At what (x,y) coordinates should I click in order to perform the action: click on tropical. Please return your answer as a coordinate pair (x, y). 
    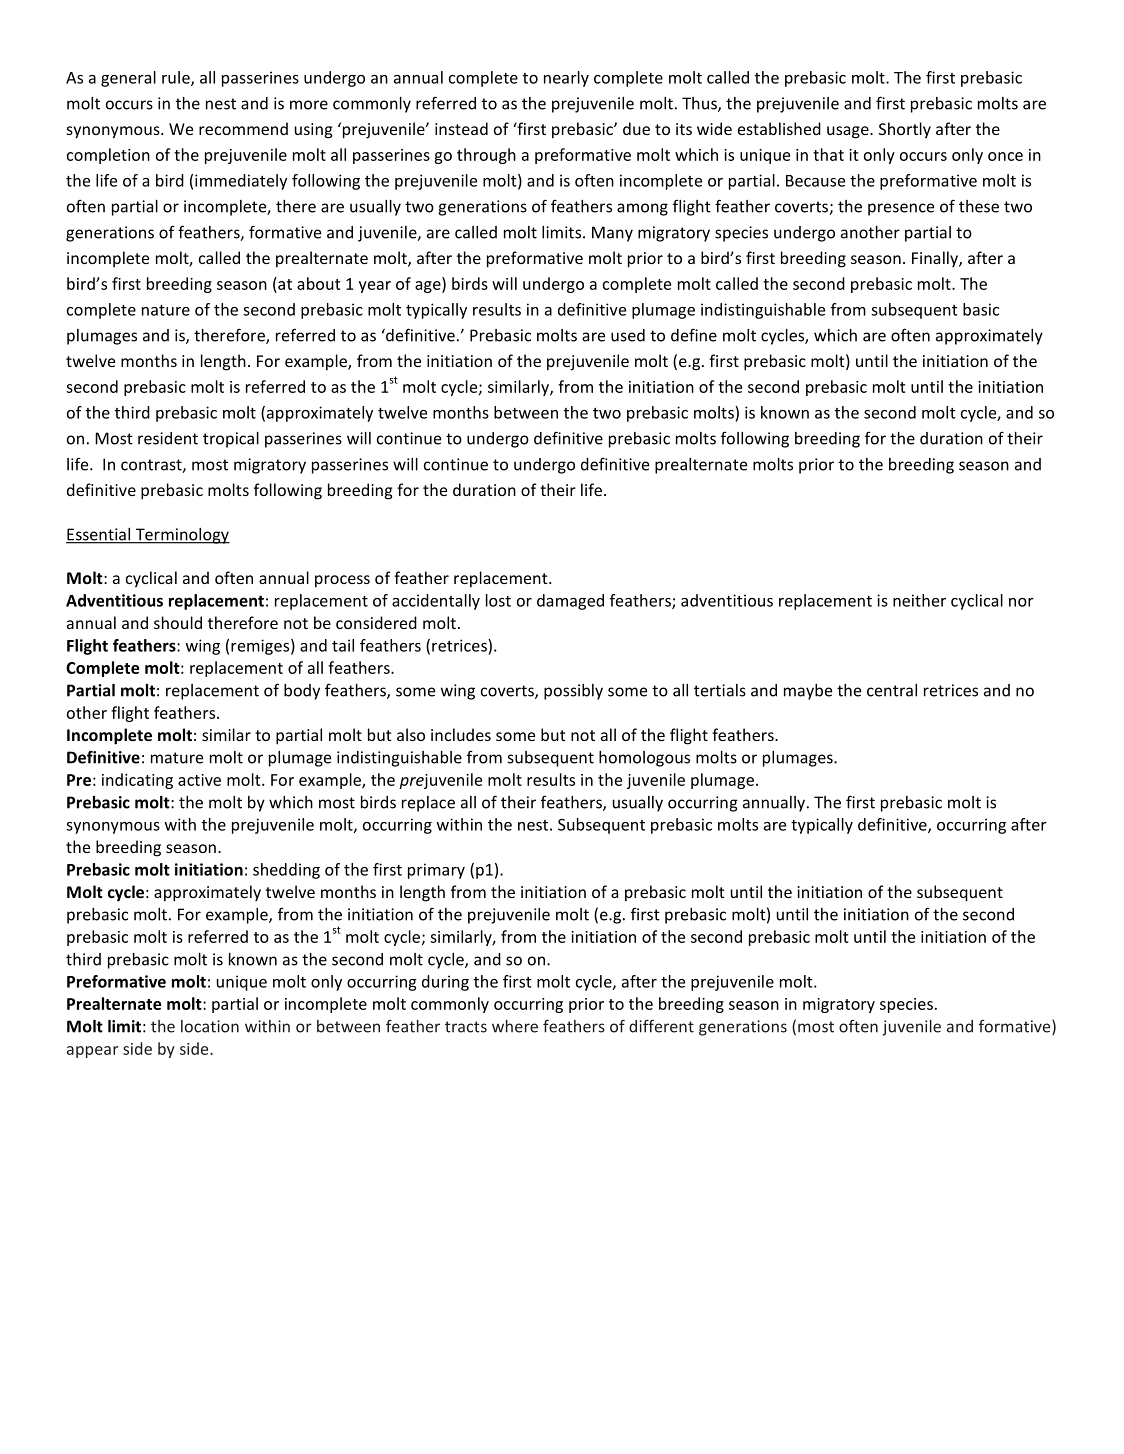
    Looking at the image, I should click on (231, 440).
